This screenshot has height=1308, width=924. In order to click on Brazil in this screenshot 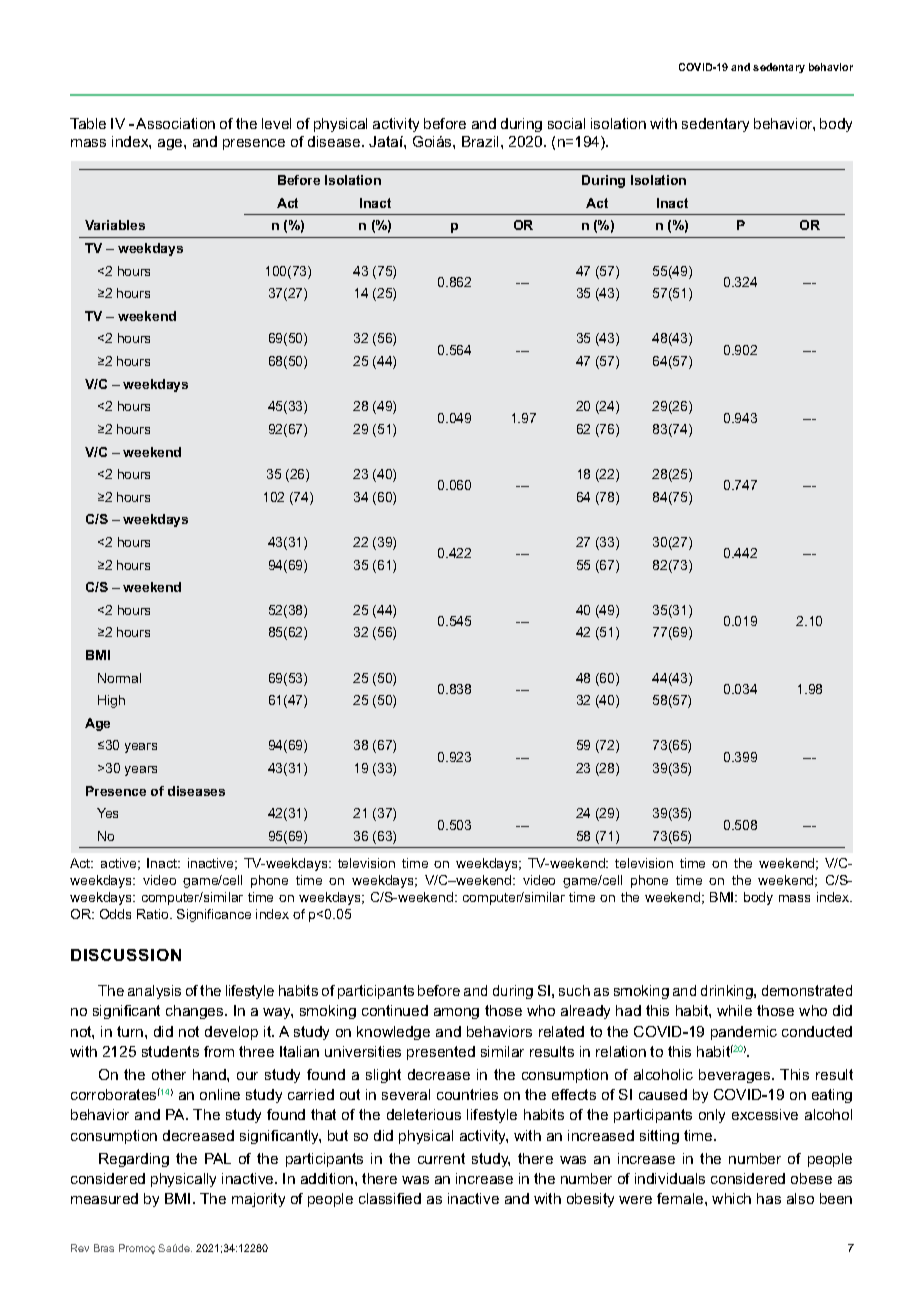, I will do `click(480, 141)`.
